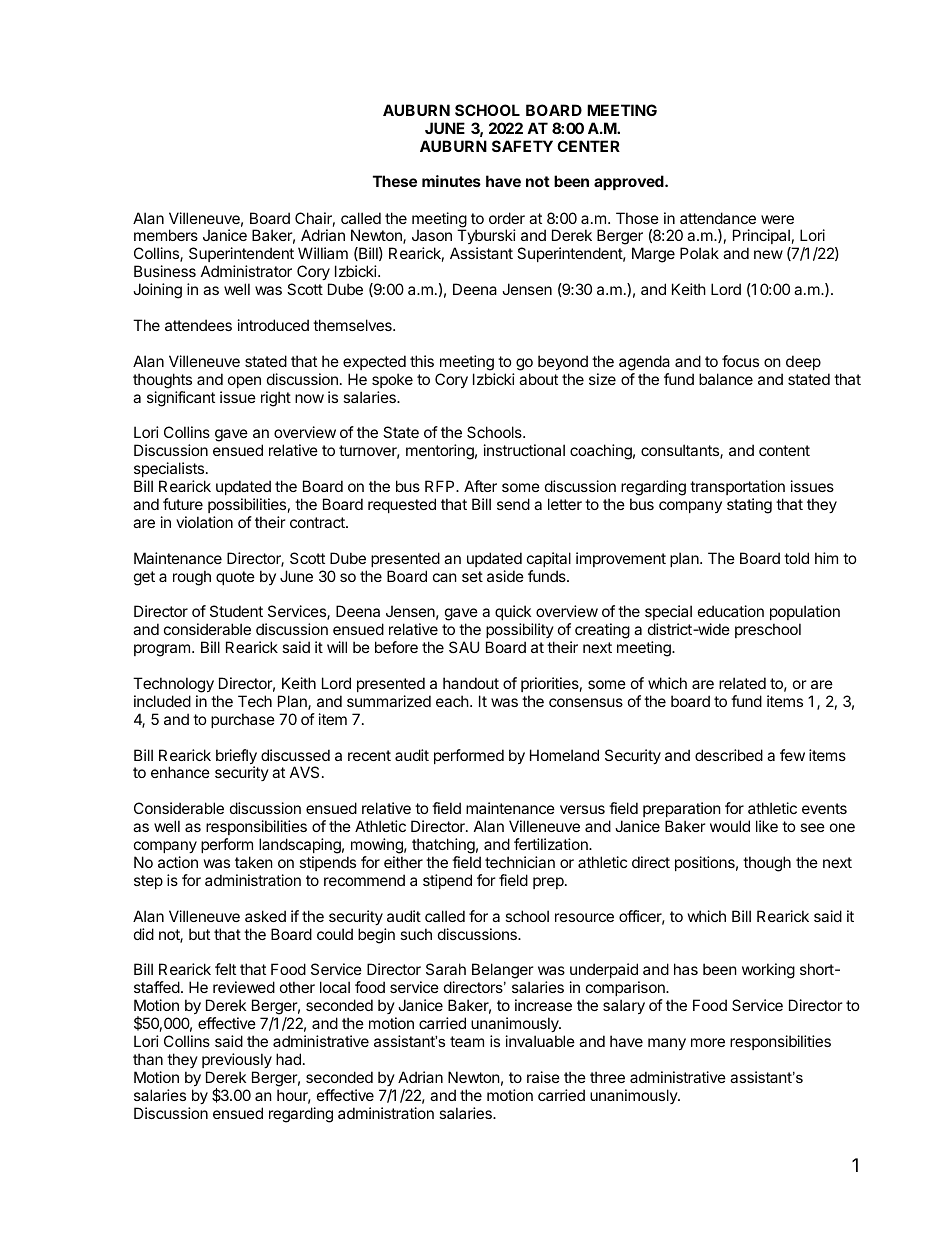 The height and width of the screenshot is (1233, 952). What do you see at coordinates (166, 235) in the screenshot?
I see `members` at bounding box center [166, 235].
